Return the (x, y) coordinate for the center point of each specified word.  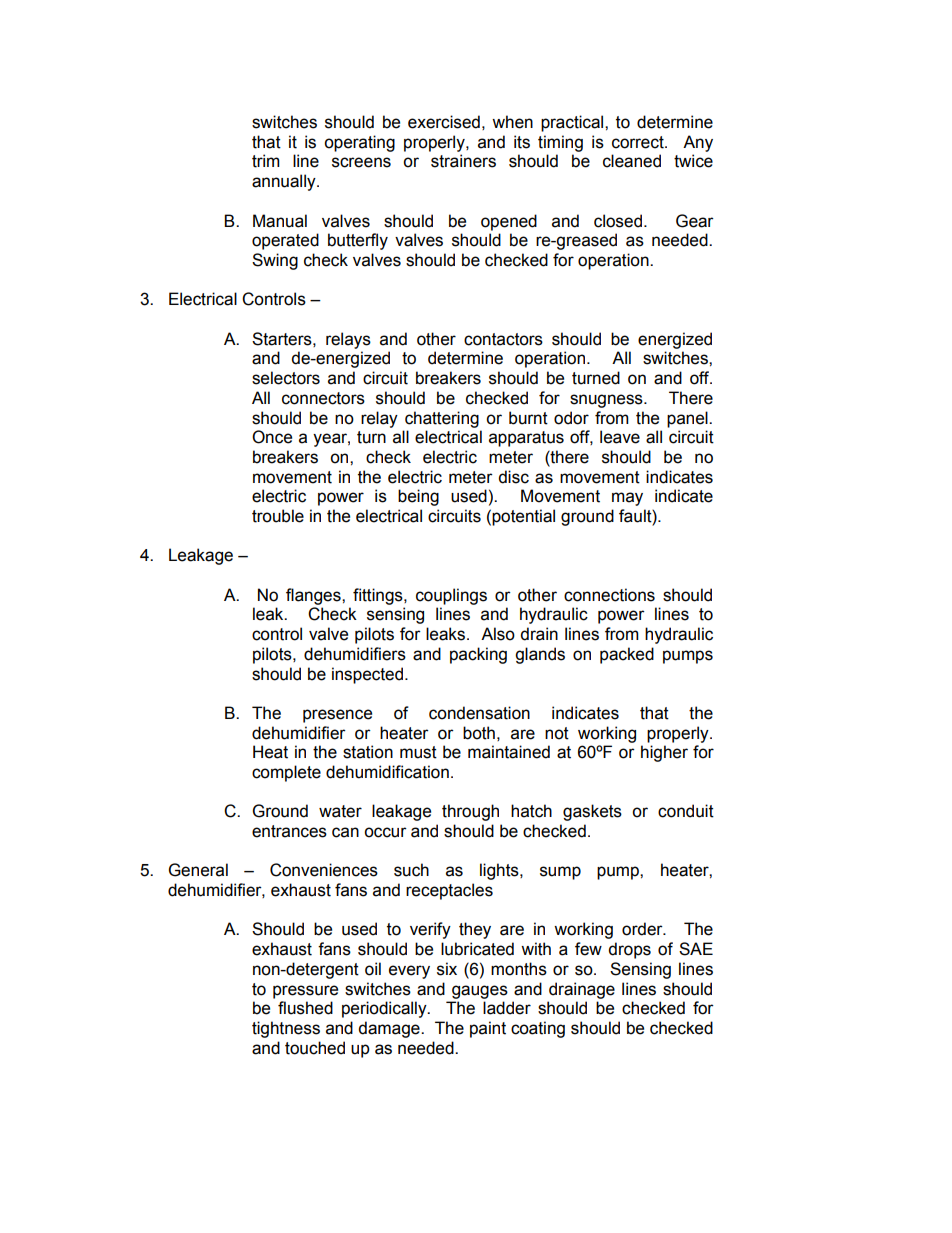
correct (639, 142)
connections (609, 595)
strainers (463, 161)
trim (266, 161)
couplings (451, 596)
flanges (314, 596)
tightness (286, 1029)
